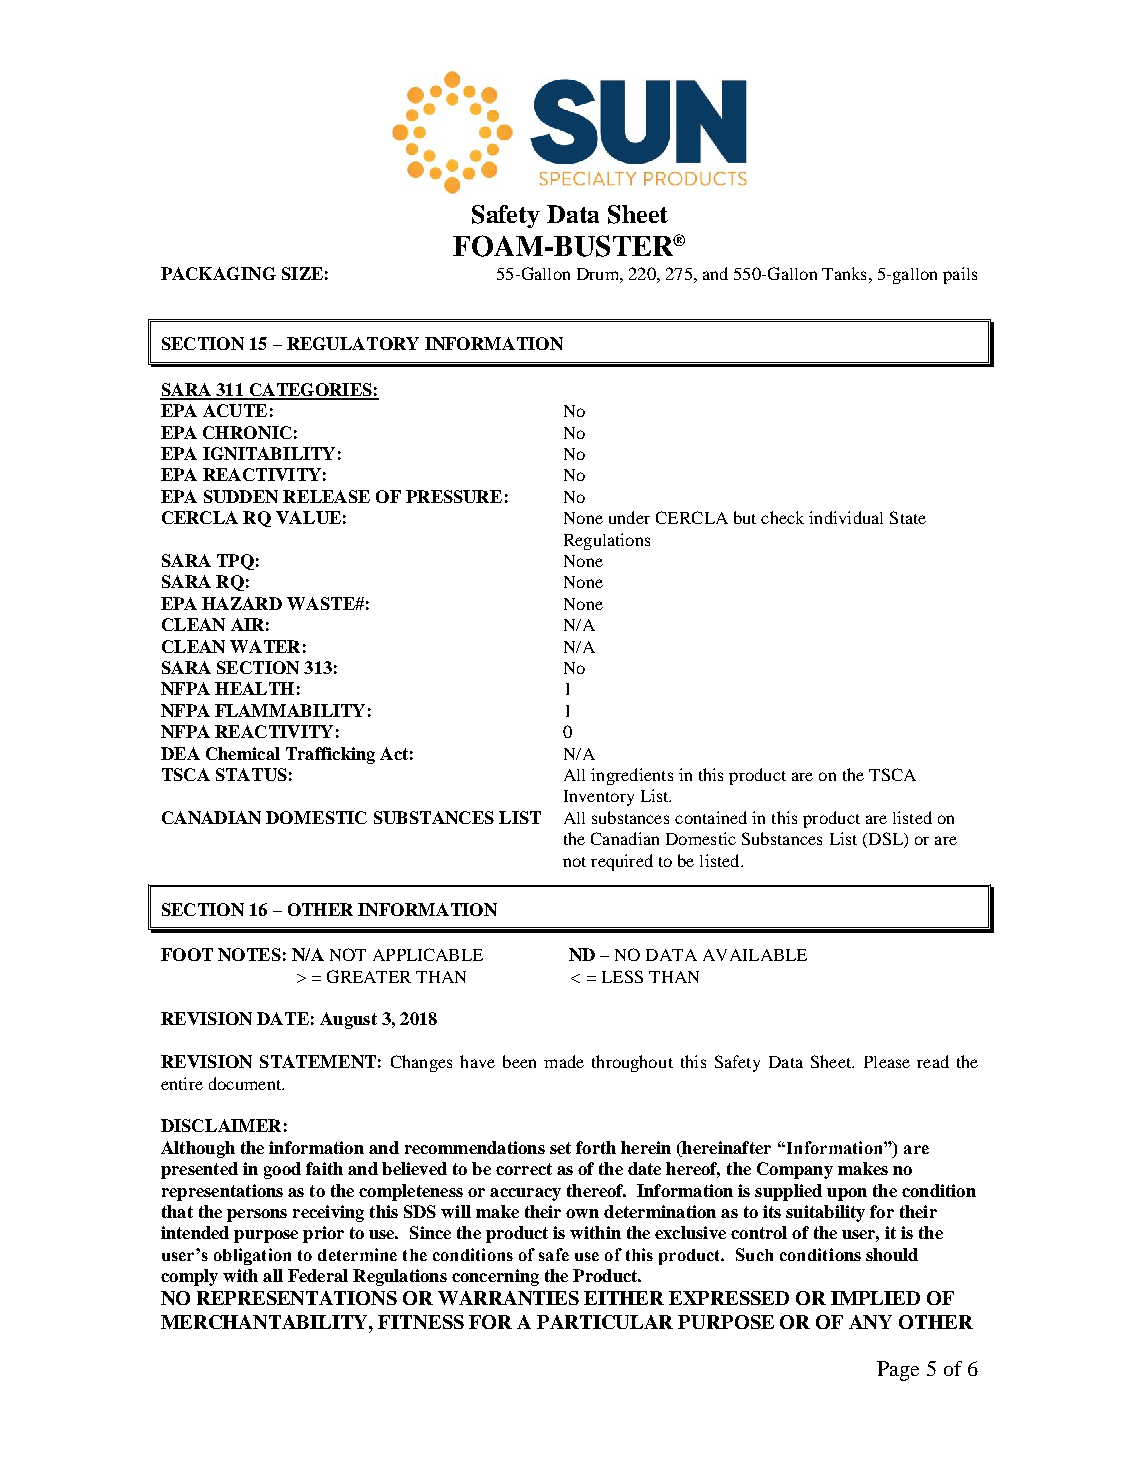 This document has width=1139, height=1473. What do you see at coordinates (711, 817) in the document?
I see `contained` at bounding box center [711, 817].
